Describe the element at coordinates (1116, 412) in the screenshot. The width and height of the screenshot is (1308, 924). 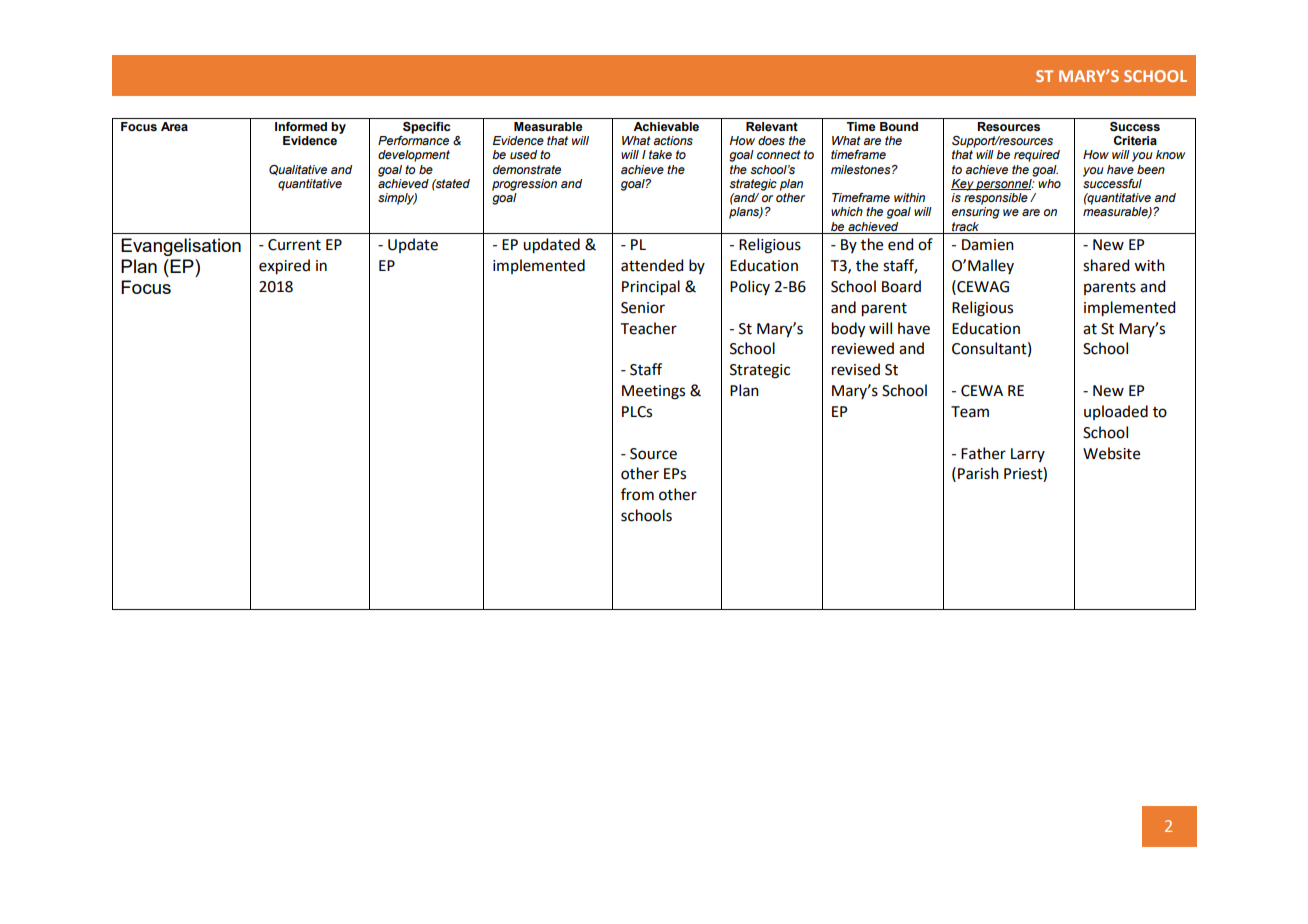
I see `uploaded` at that location.
